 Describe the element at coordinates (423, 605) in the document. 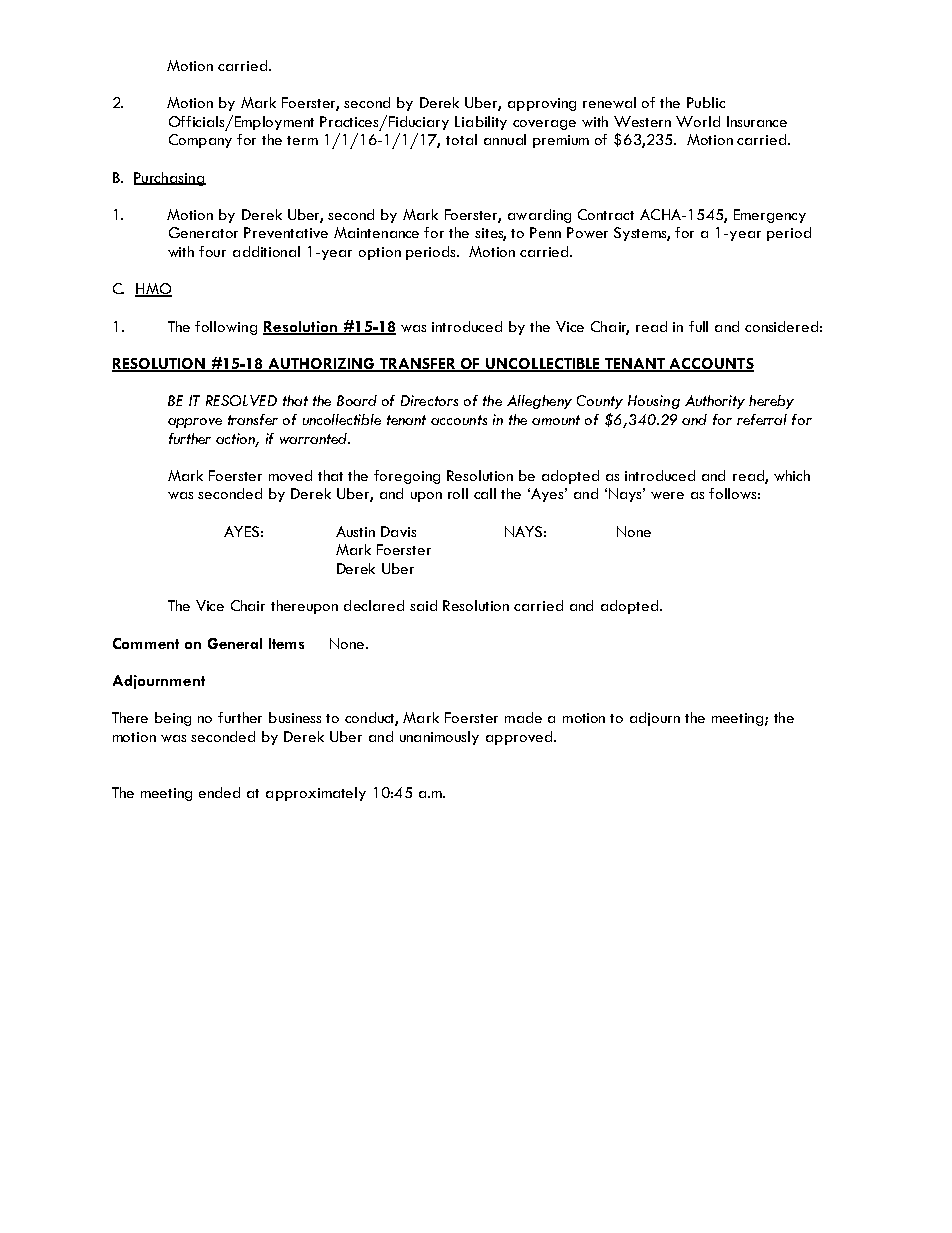

I see `said` at that location.
